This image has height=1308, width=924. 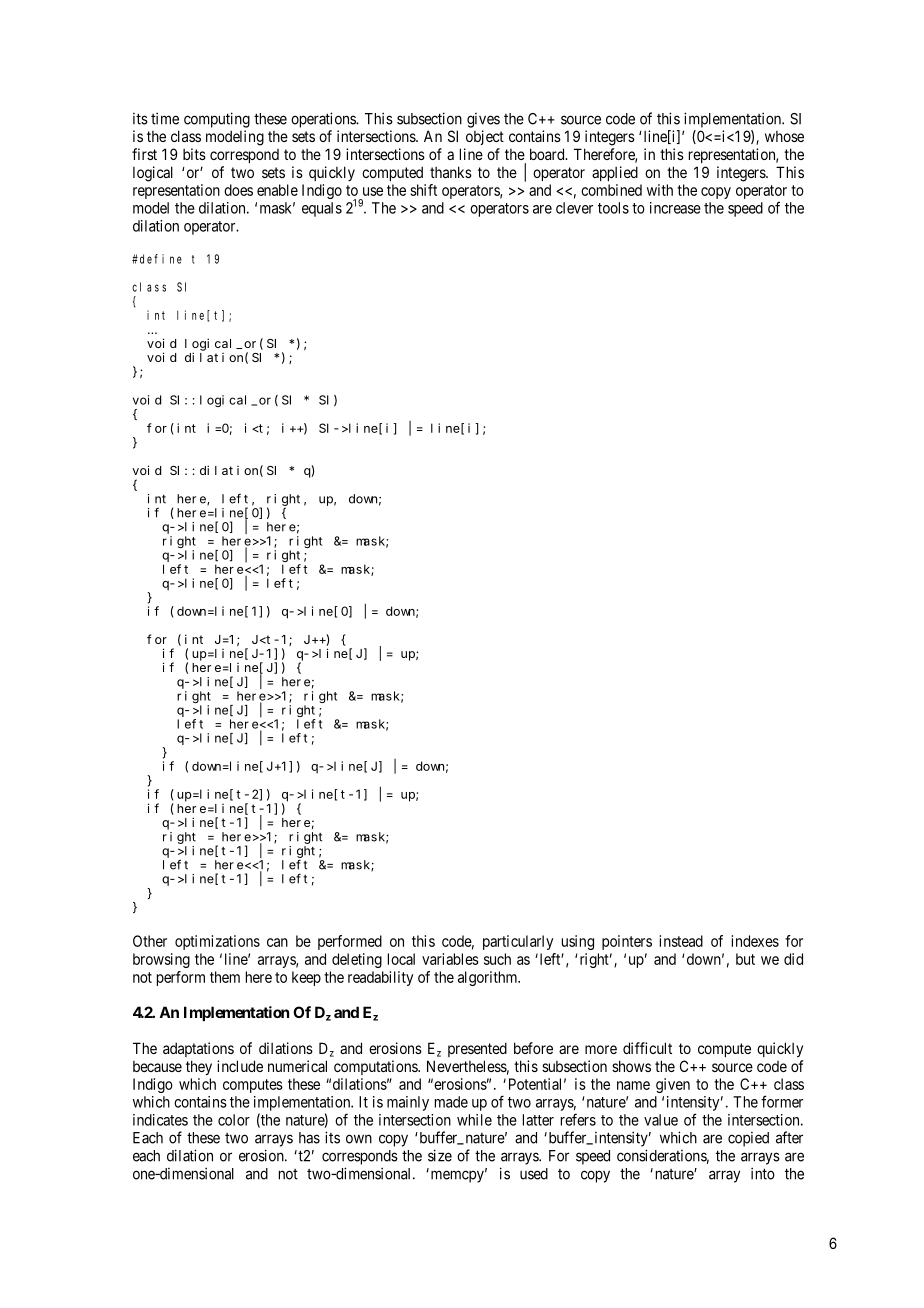 I want to click on particularly, so click(x=518, y=942).
